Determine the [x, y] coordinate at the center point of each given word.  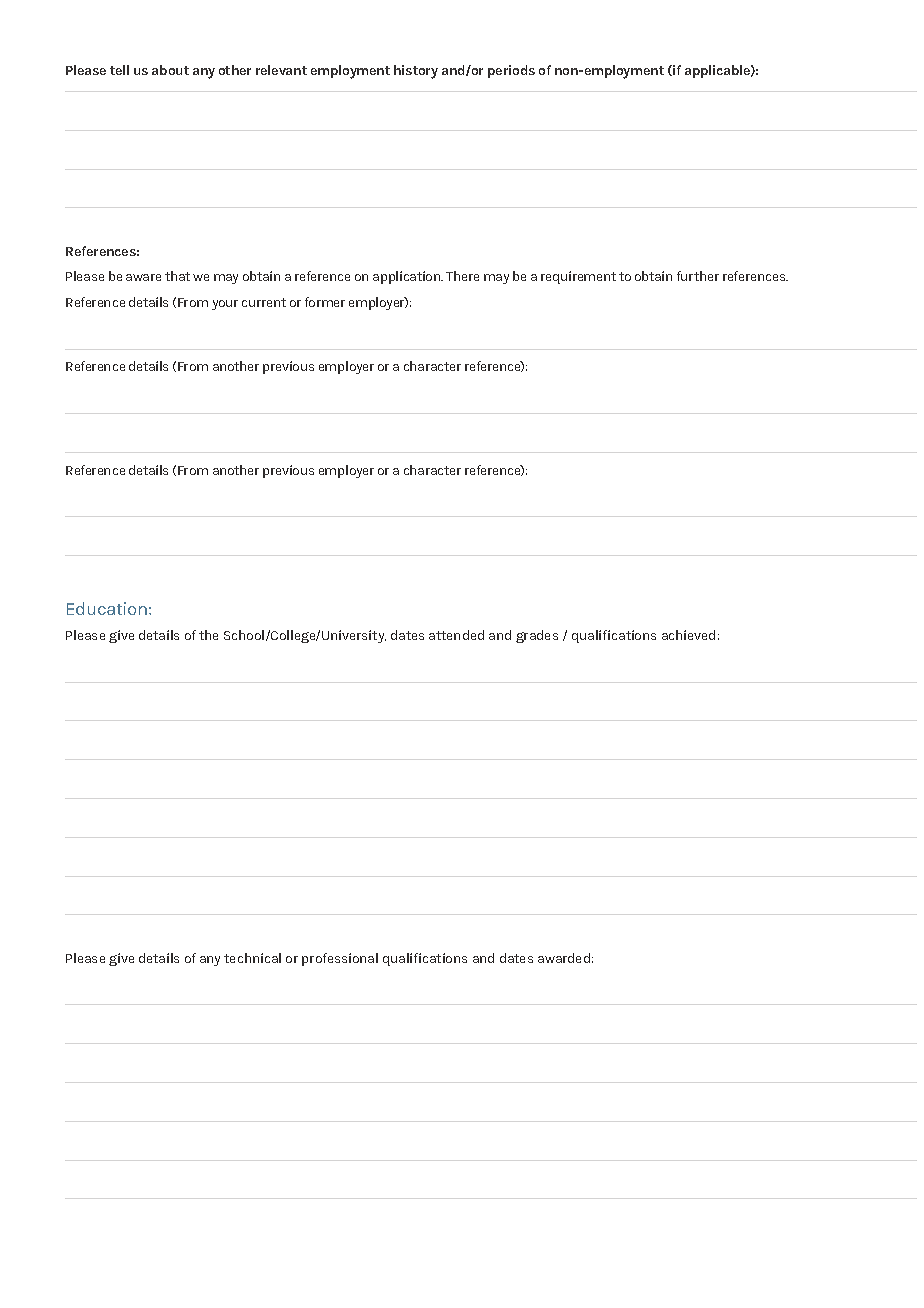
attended [456, 635]
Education [107, 608]
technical [252, 958]
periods [511, 71]
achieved [688, 635]
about [170, 70]
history [416, 72]
